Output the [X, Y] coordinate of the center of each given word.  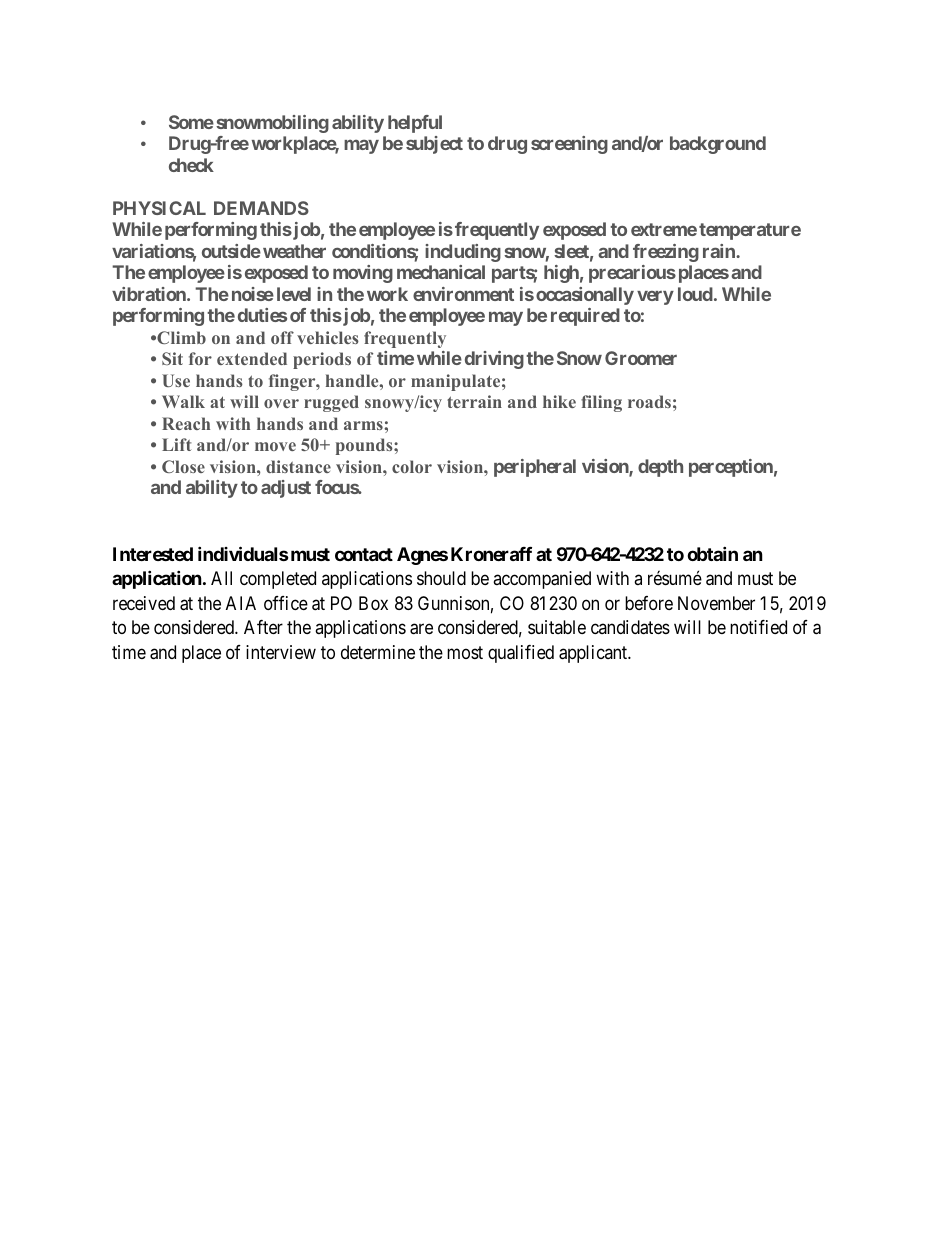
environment [463, 294]
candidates [630, 627]
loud [695, 294]
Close [183, 466]
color [412, 466]
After [263, 627]
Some [191, 122]
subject [434, 145]
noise [253, 294]
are [421, 629]
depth [660, 468]
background [718, 145]
